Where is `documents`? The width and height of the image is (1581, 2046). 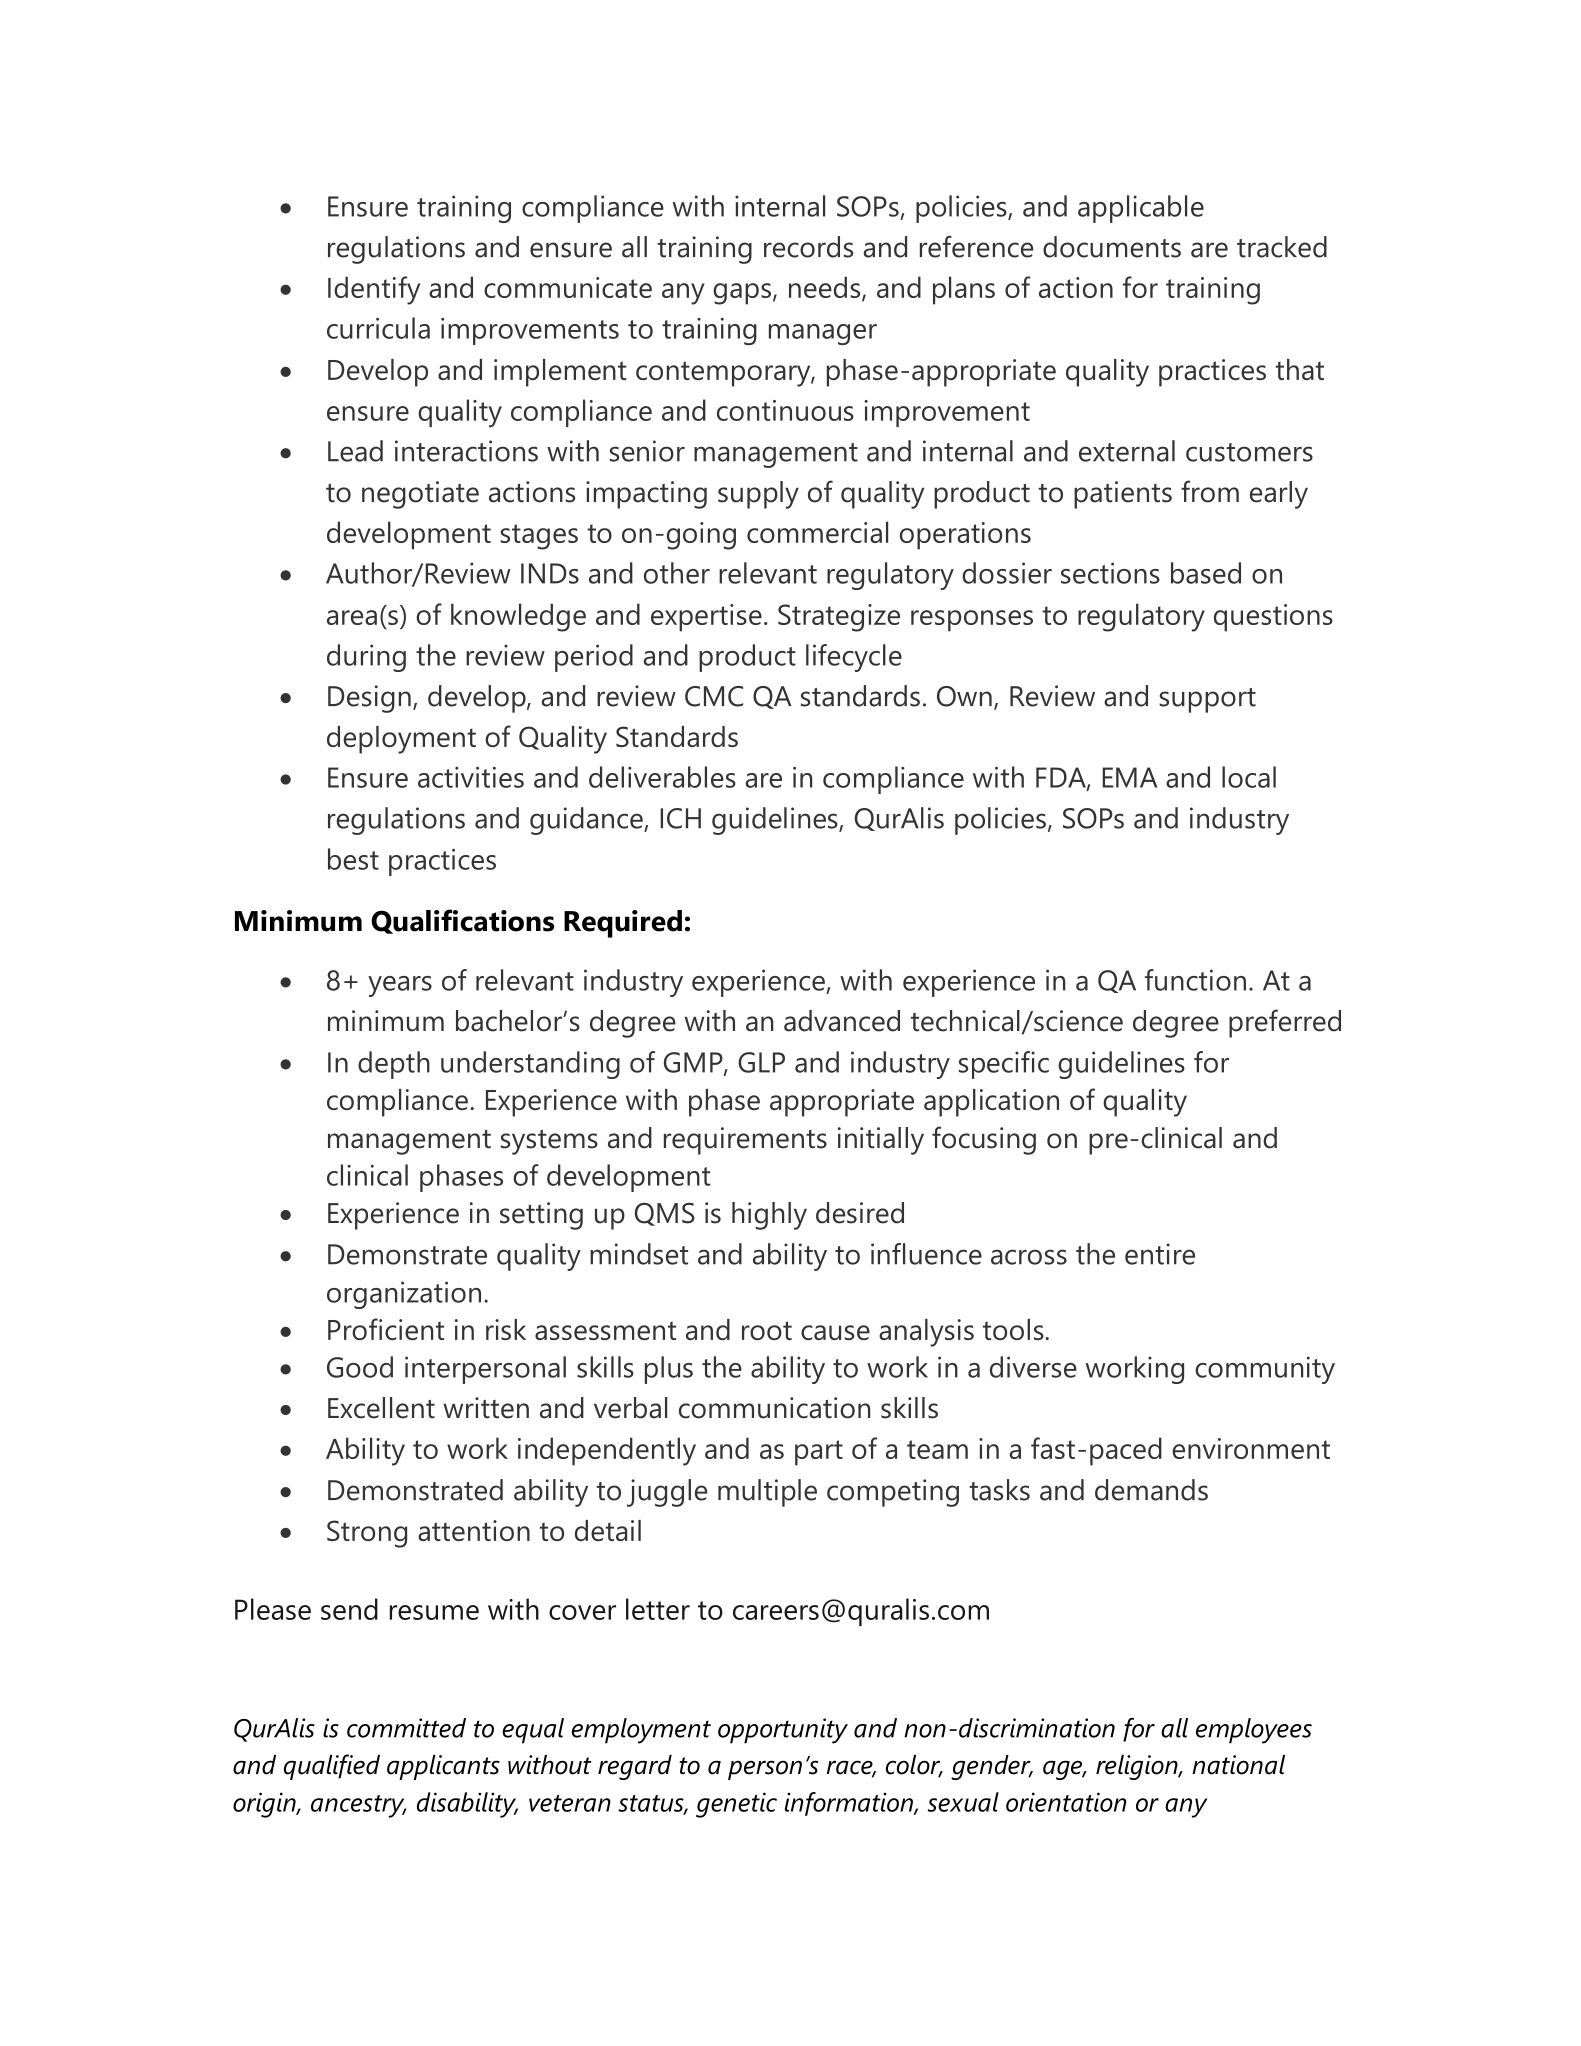 documents is located at coordinates (1112, 247).
